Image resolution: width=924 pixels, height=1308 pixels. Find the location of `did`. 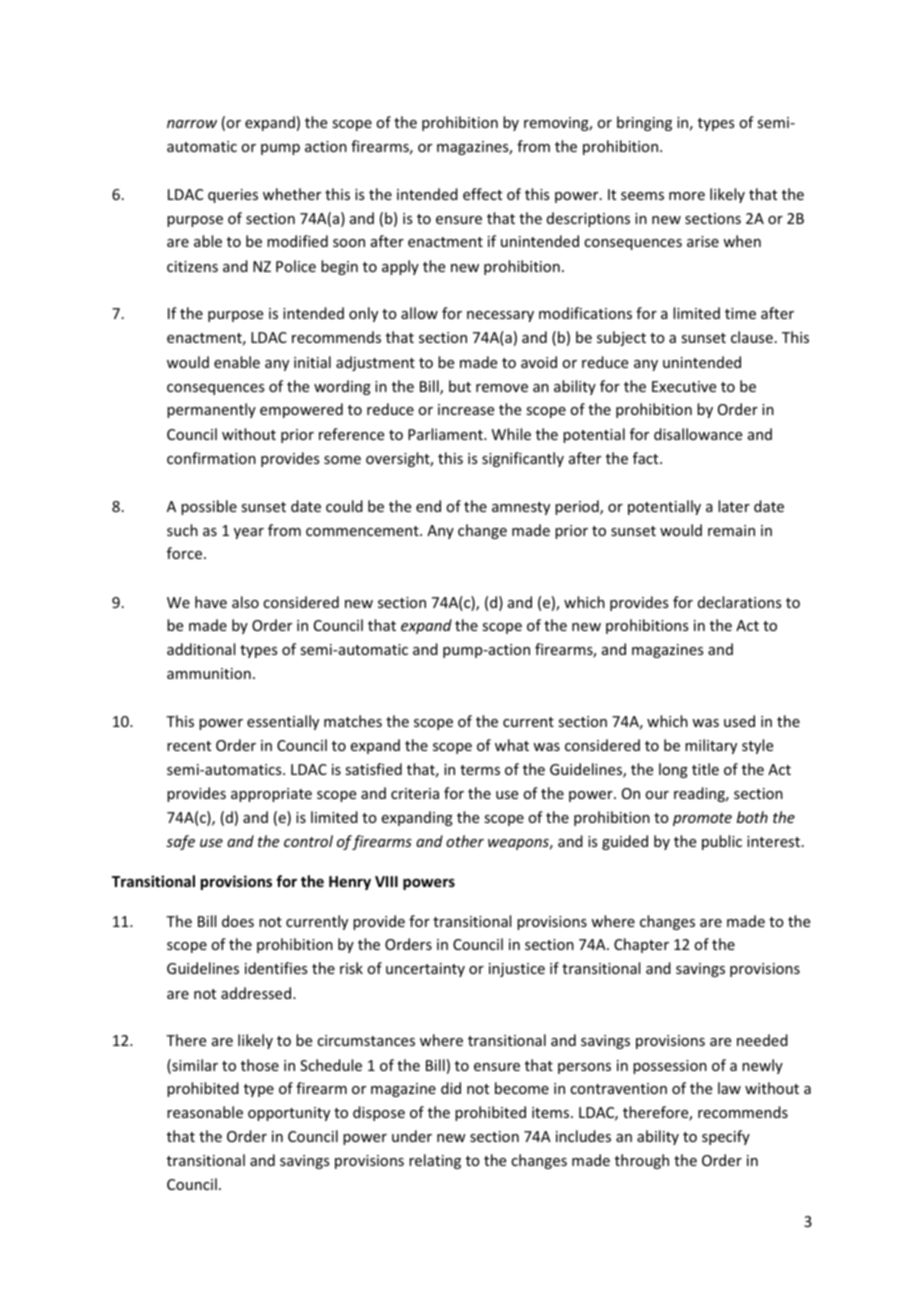

did is located at coordinates (451, 1088).
